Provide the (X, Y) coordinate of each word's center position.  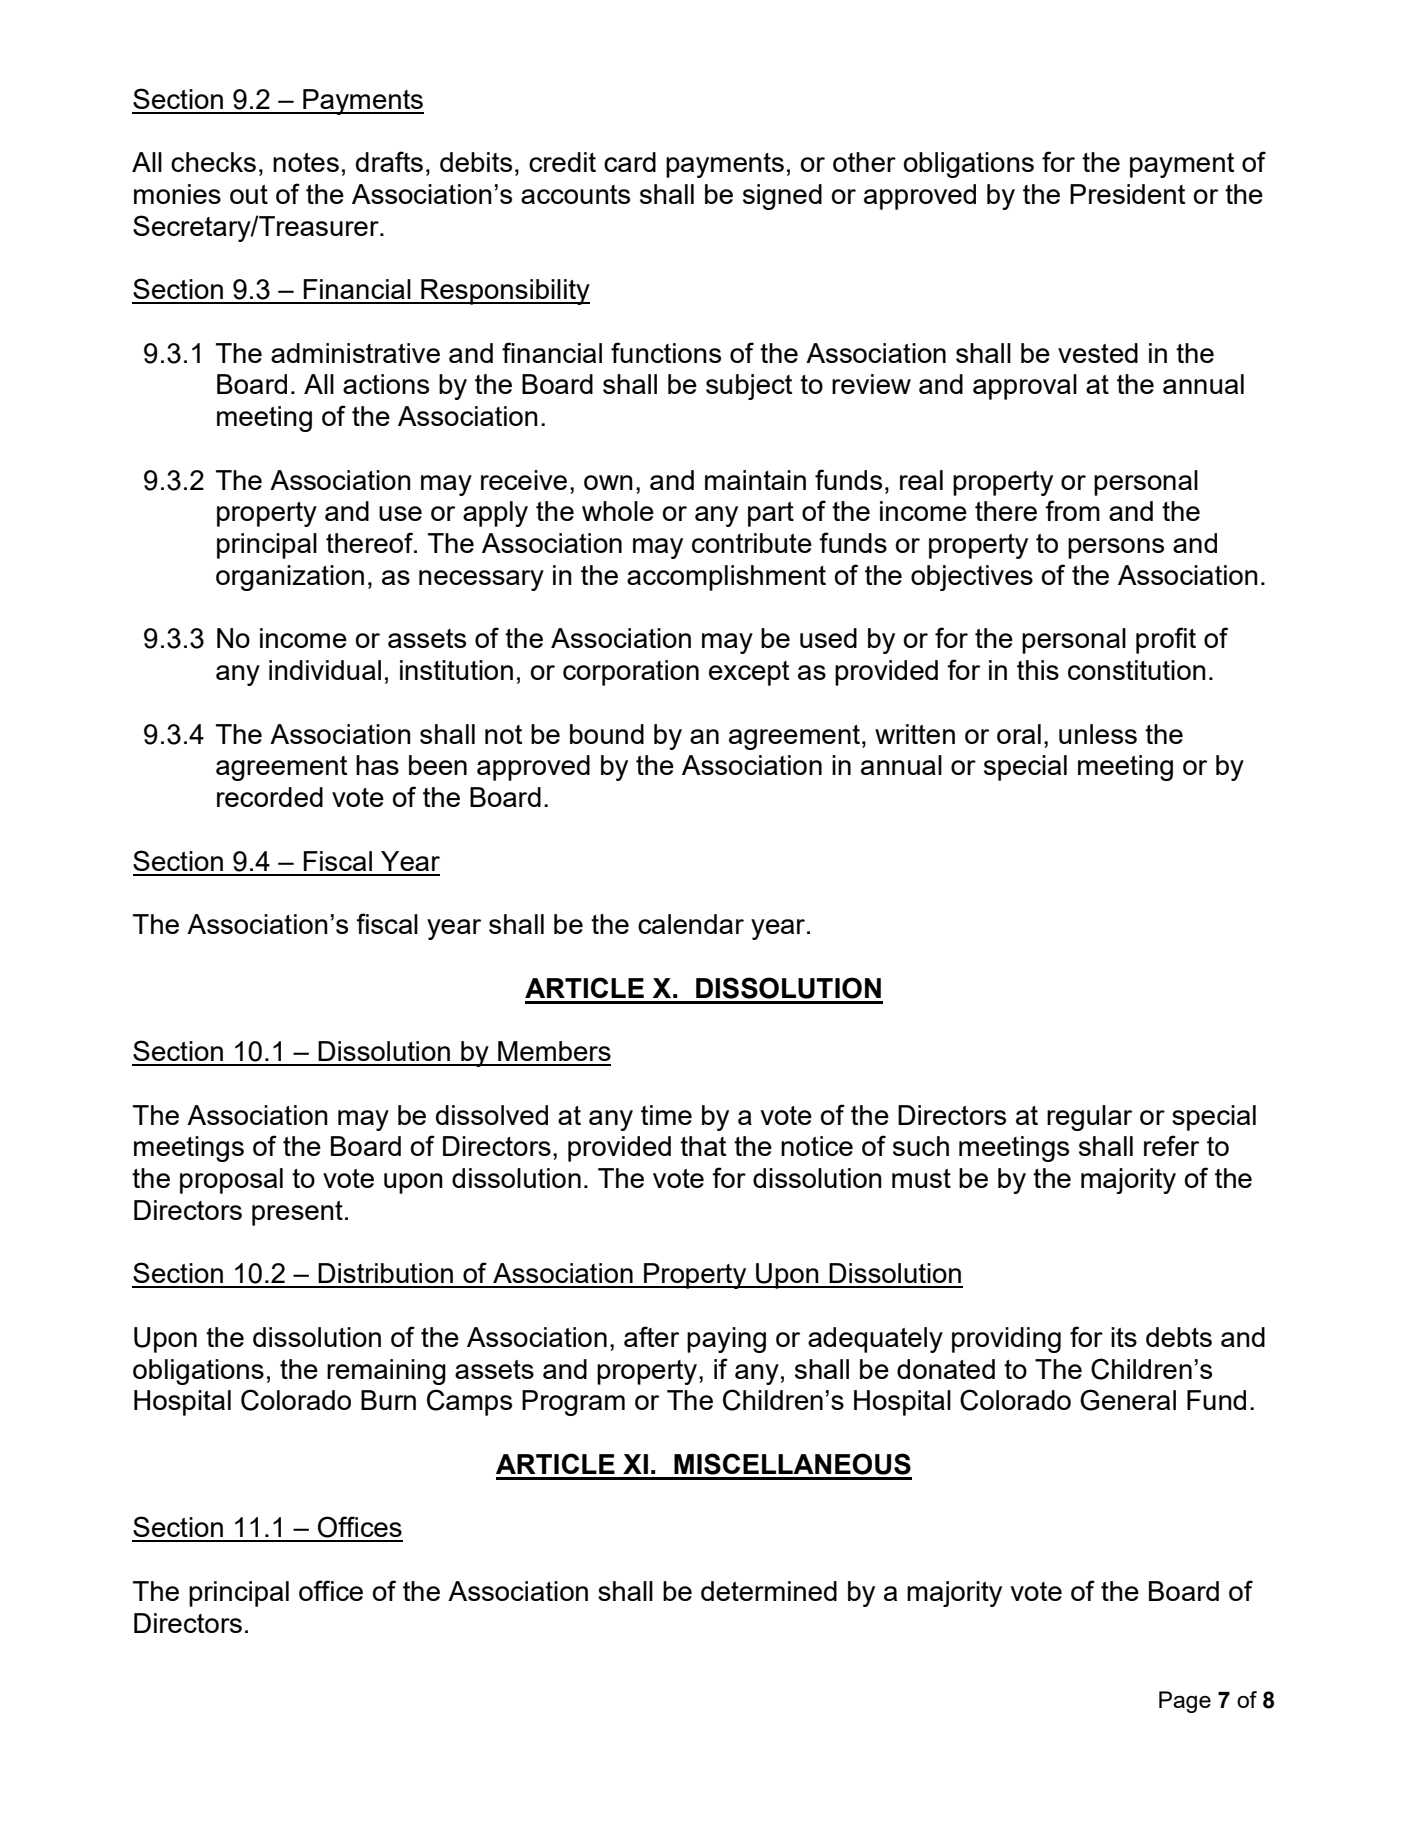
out (249, 194)
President (1127, 194)
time (666, 1115)
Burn (388, 1400)
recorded (270, 797)
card (630, 162)
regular (1089, 1118)
